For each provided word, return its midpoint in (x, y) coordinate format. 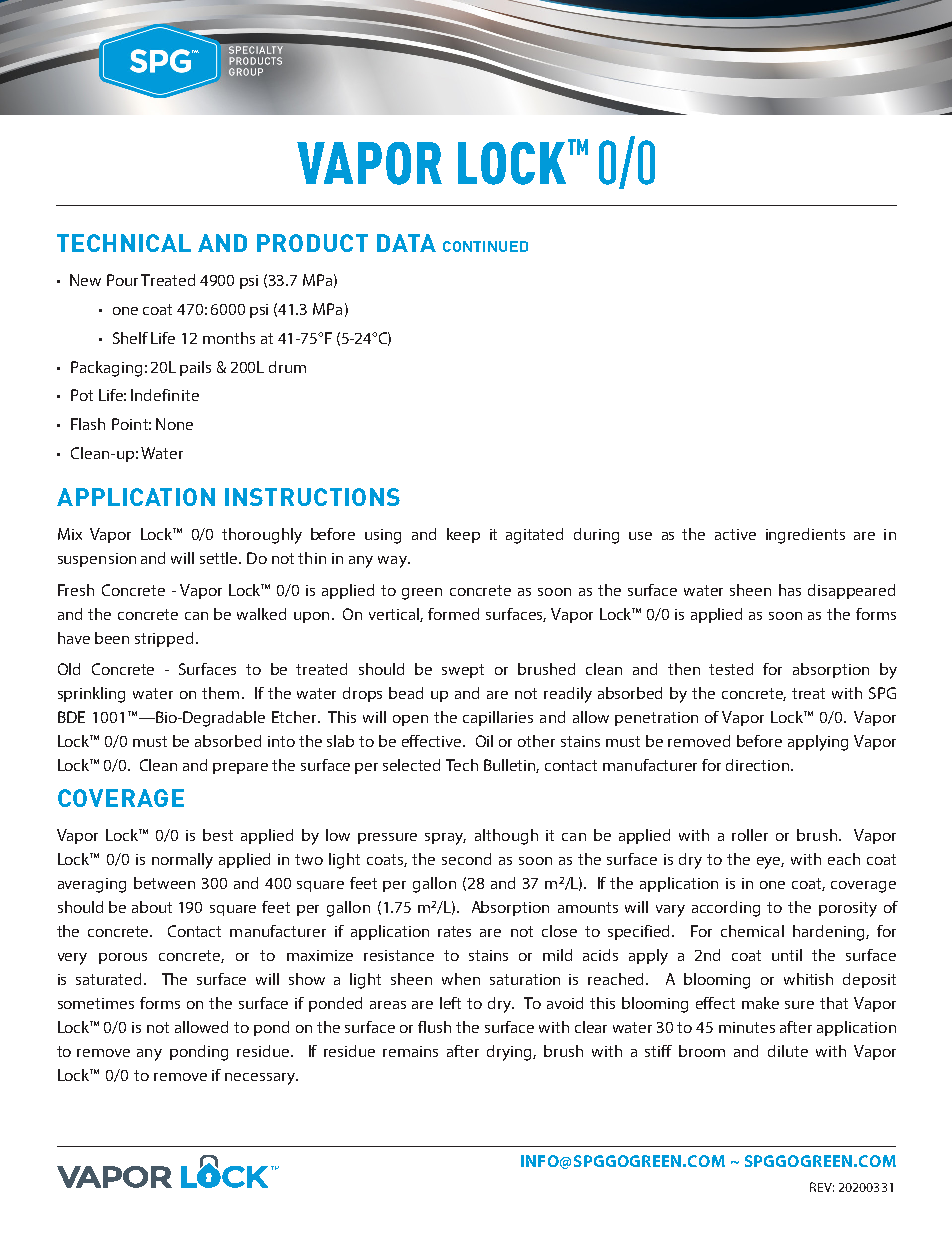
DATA (406, 243)
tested (731, 669)
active (735, 534)
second (466, 859)
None (174, 424)
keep (463, 535)
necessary (261, 1079)
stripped (164, 639)
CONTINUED (485, 246)
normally (182, 861)
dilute (788, 1051)
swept (463, 671)
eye (770, 863)
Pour (122, 280)
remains (410, 1051)
